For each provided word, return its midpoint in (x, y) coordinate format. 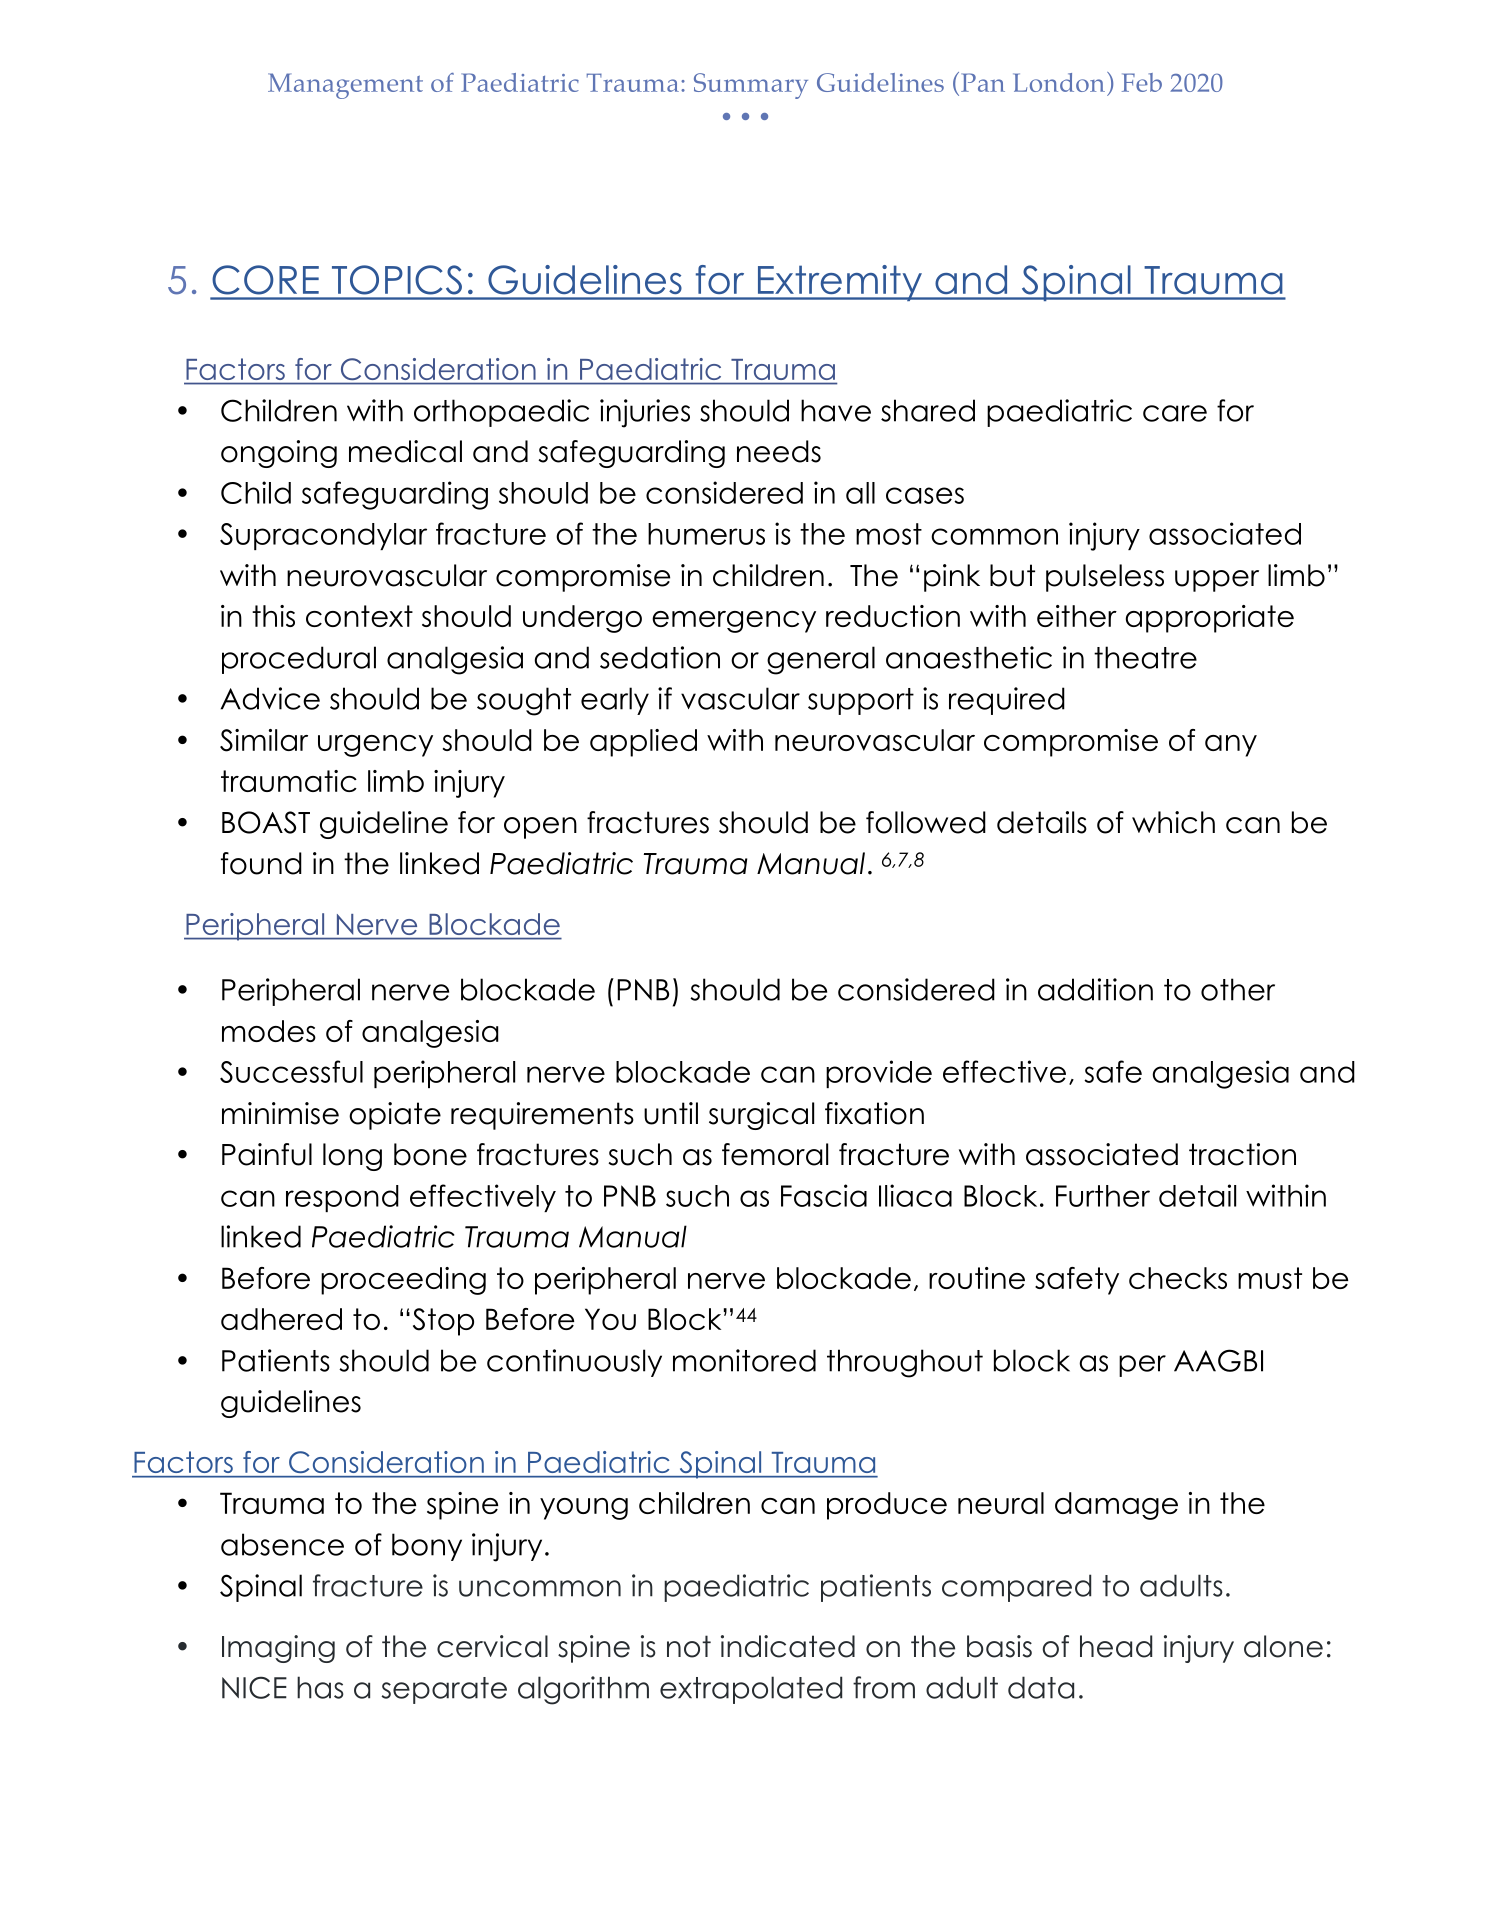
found (261, 863)
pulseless (1105, 578)
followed (926, 822)
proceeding (403, 1281)
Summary (751, 86)
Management (345, 86)
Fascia (824, 1195)
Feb (1142, 82)
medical (405, 451)
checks (1178, 1278)
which (1173, 822)
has (320, 1687)
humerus (706, 534)
